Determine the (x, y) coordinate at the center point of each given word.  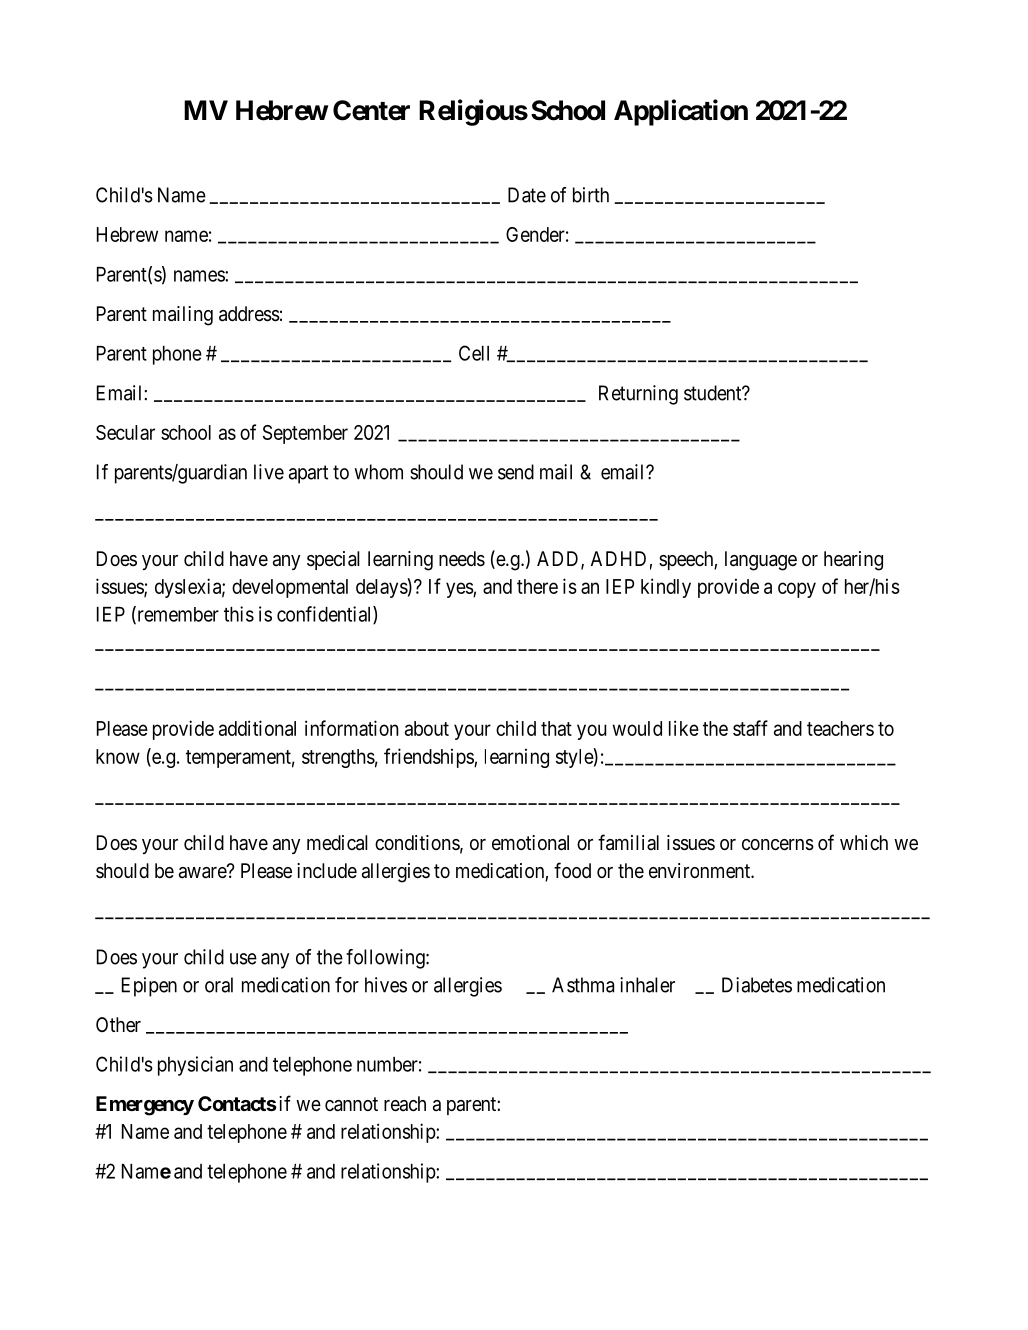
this (239, 614)
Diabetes (757, 985)
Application (681, 112)
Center (371, 110)
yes (460, 590)
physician (195, 1066)
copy (797, 590)
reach (405, 1104)
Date (527, 195)
